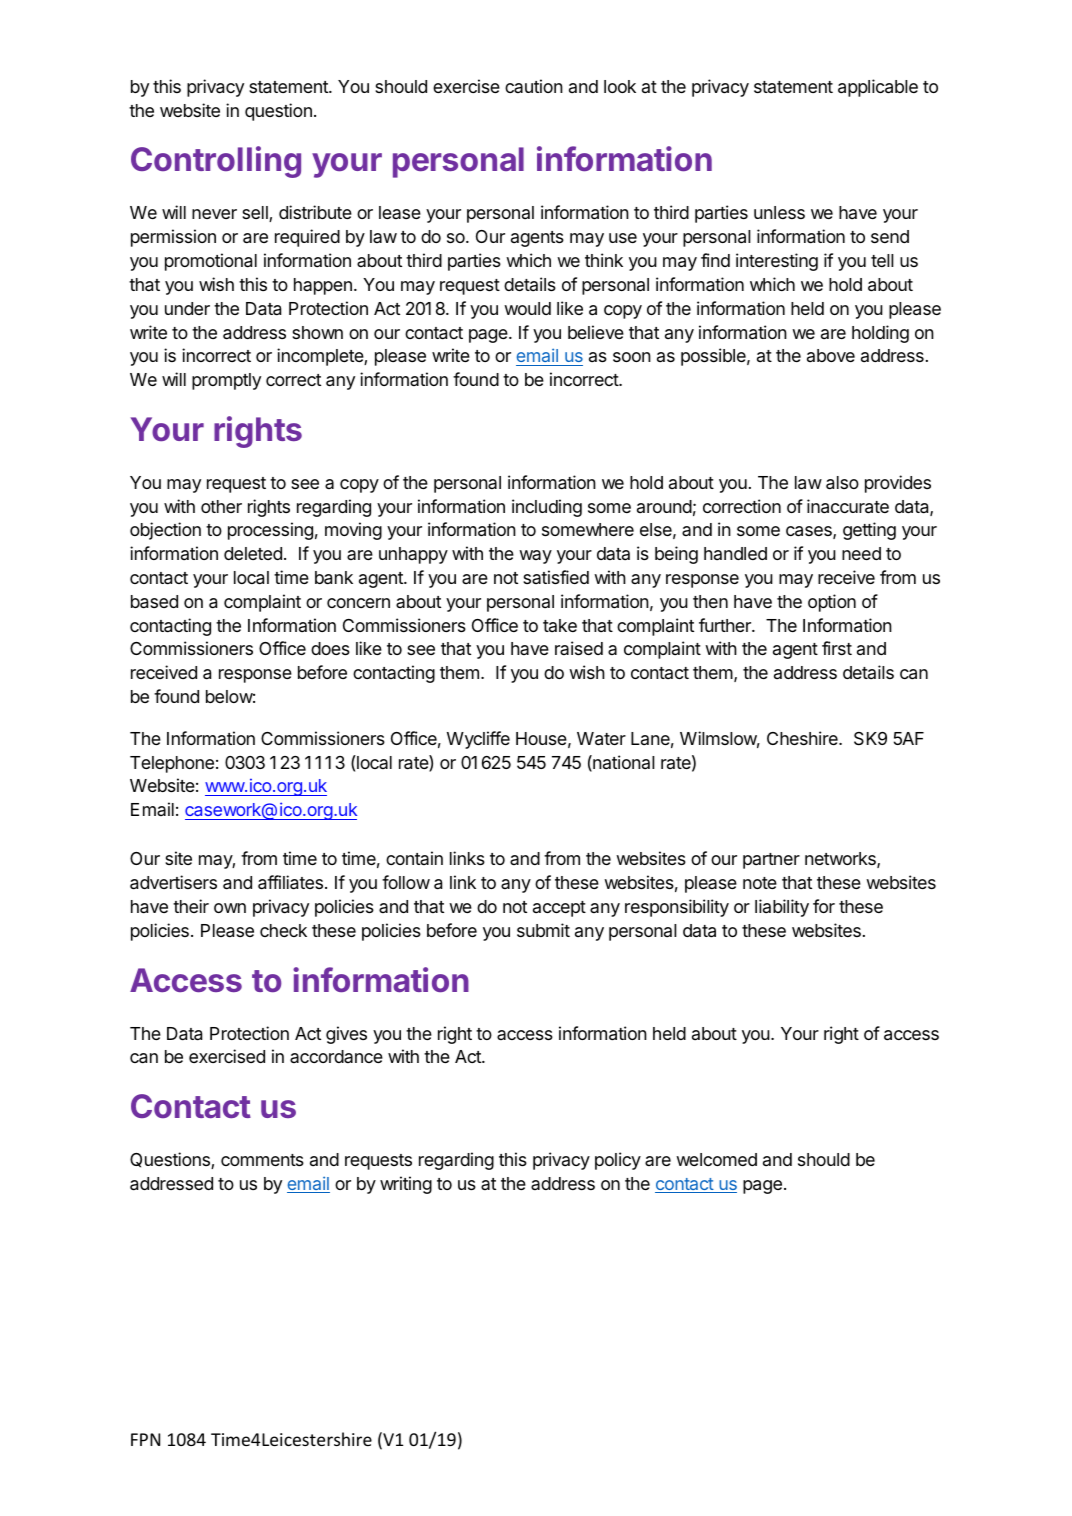 The width and height of the screenshot is (1072, 1516). I want to click on Water, so click(601, 739).
